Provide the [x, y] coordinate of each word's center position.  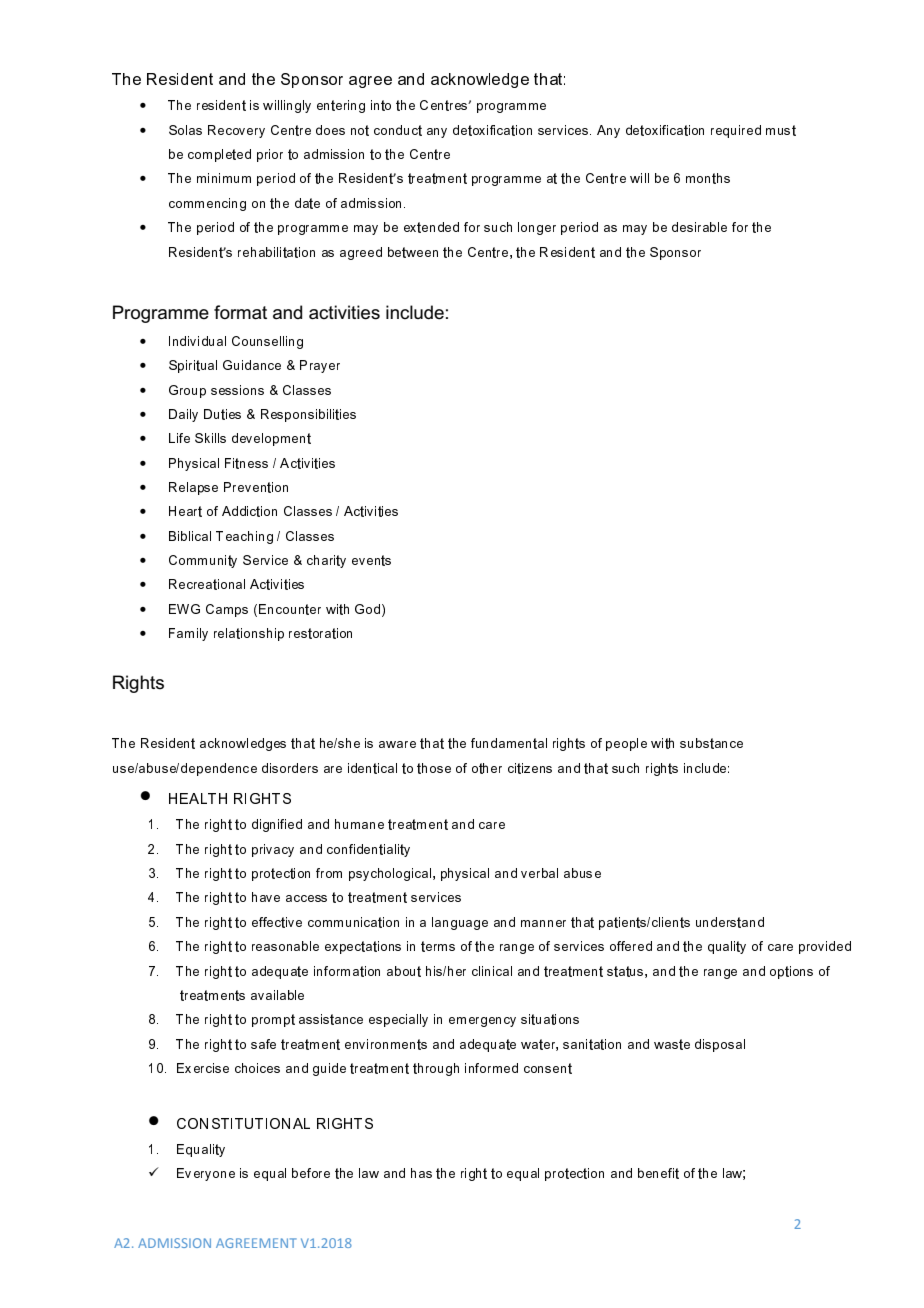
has [421, 1173]
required [736, 131]
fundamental [509, 743]
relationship [249, 634]
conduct [398, 130]
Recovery [236, 131]
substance [711, 743]
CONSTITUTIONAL [243, 1123]
